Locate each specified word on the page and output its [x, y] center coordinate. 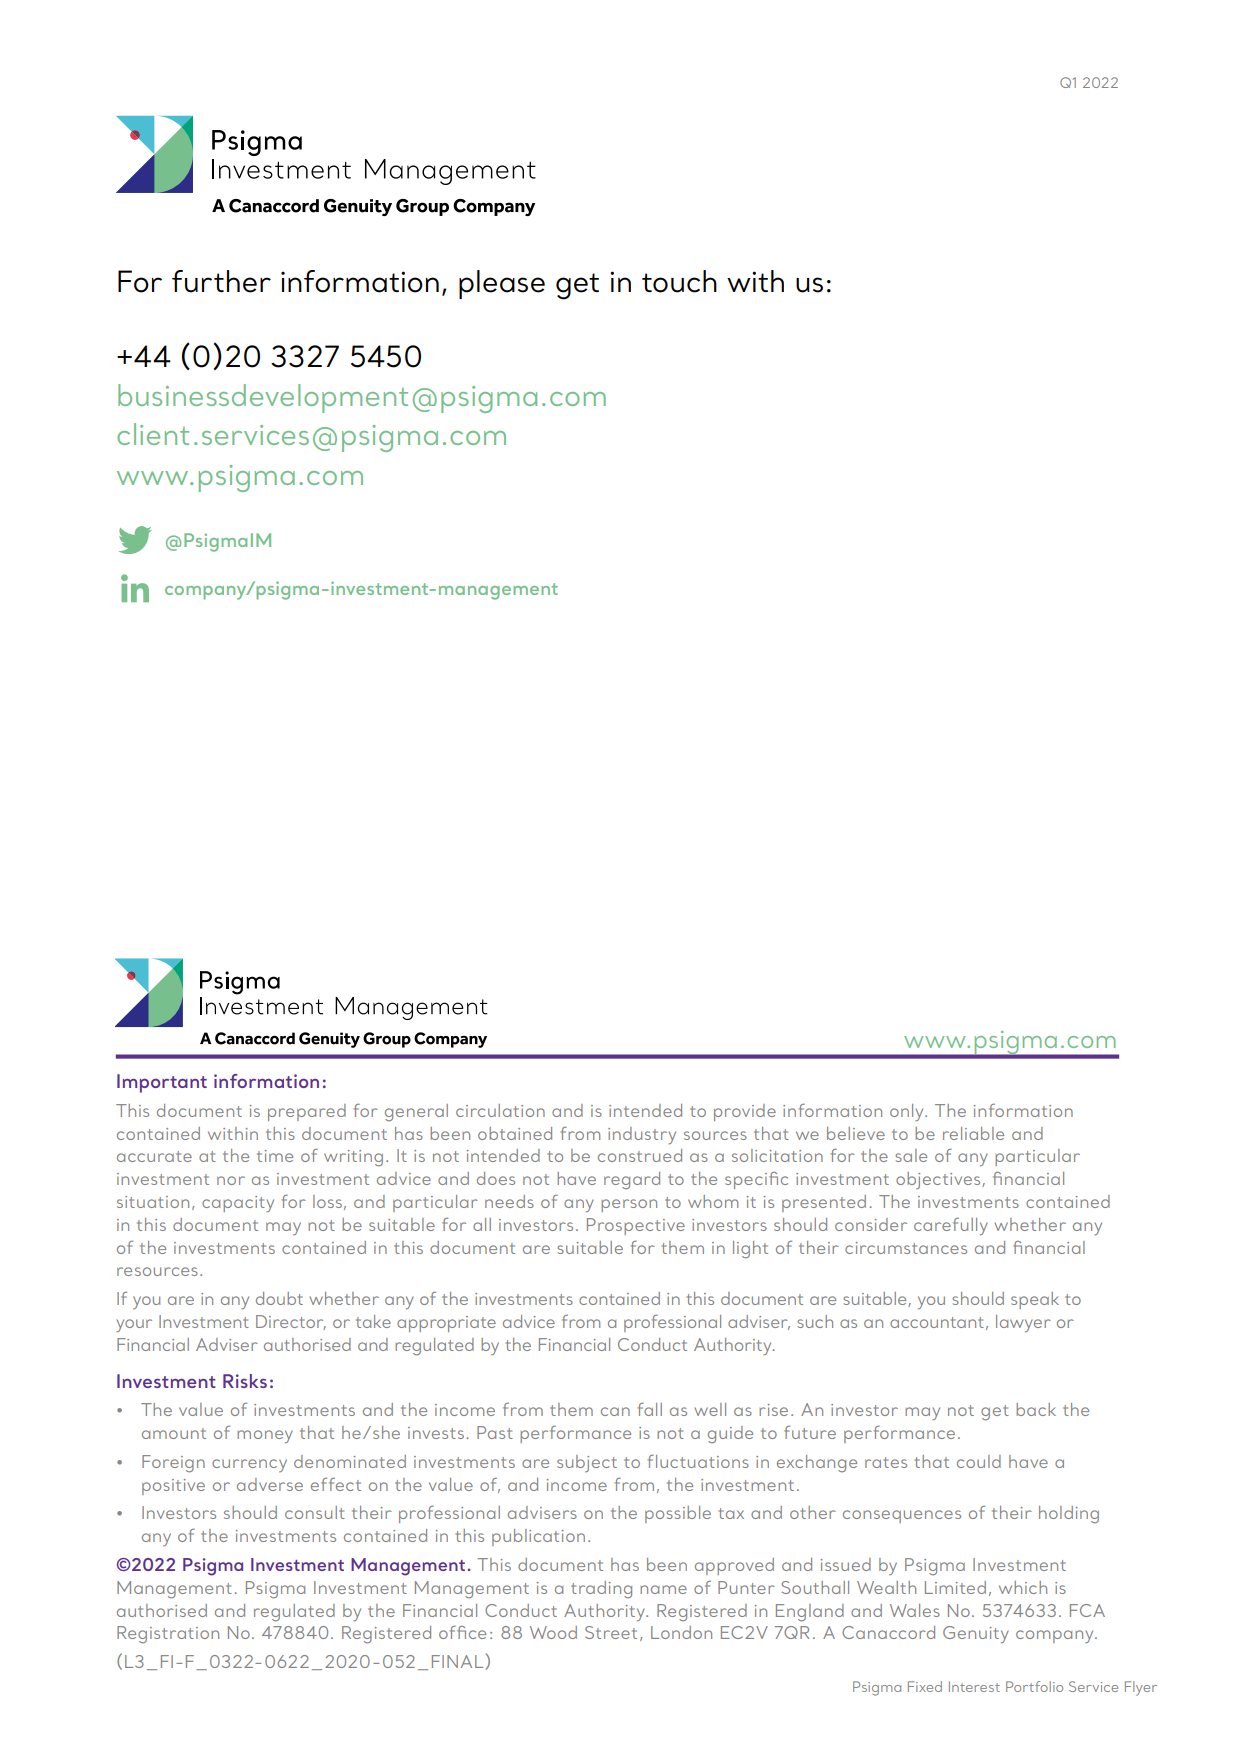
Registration [168, 1635]
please [502, 284]
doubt [279, 1298]
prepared [307, 1112]
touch [679, 281]
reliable [973, 1133]
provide [745, 1112]
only [908, 1112]
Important [162, 1083]
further [221, 281]
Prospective [636, 1226]
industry [642, 1135]
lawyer [1023, 1323]
